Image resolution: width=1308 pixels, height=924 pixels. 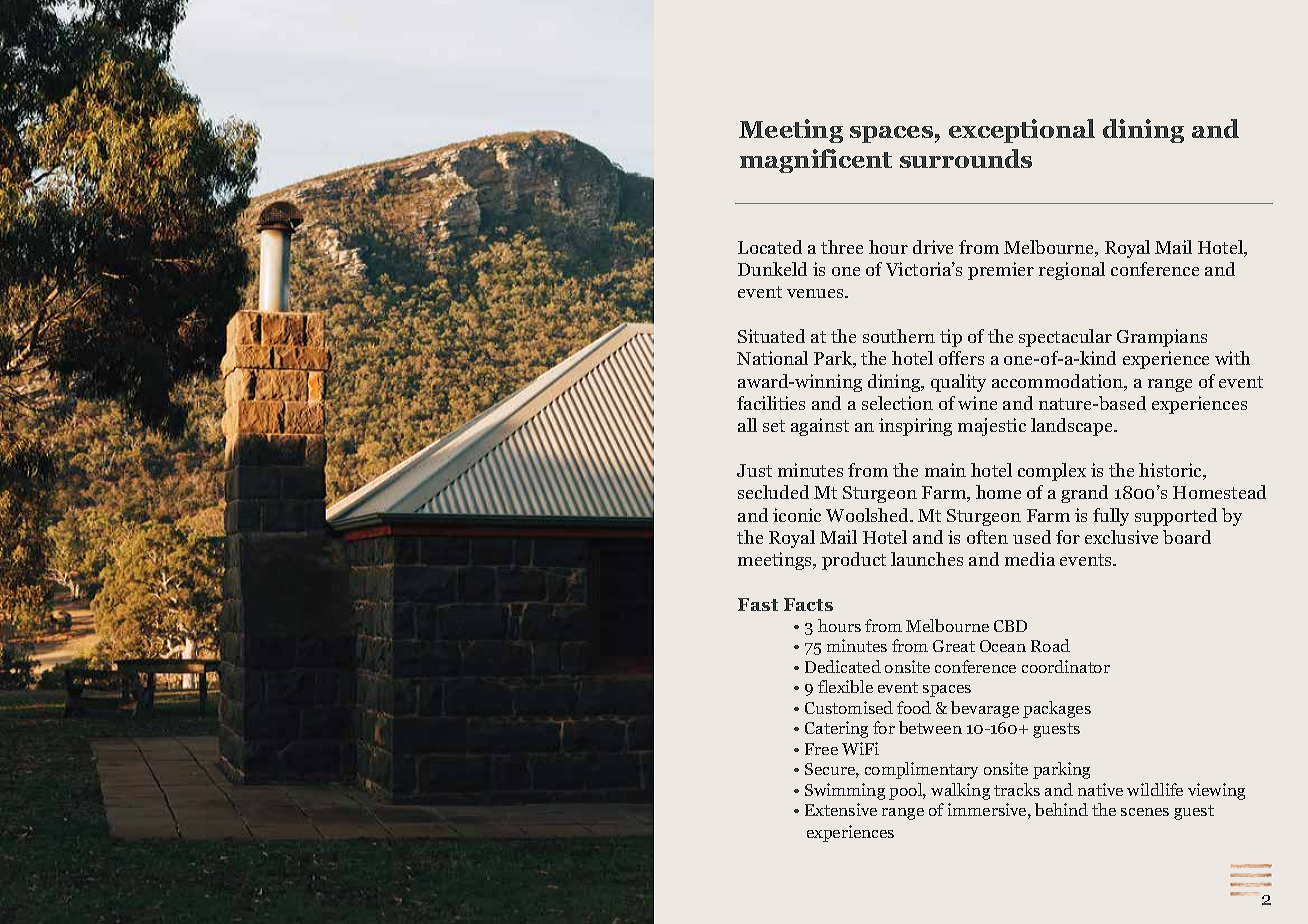 I want to click on secluded, so click(x=773, y=492).
